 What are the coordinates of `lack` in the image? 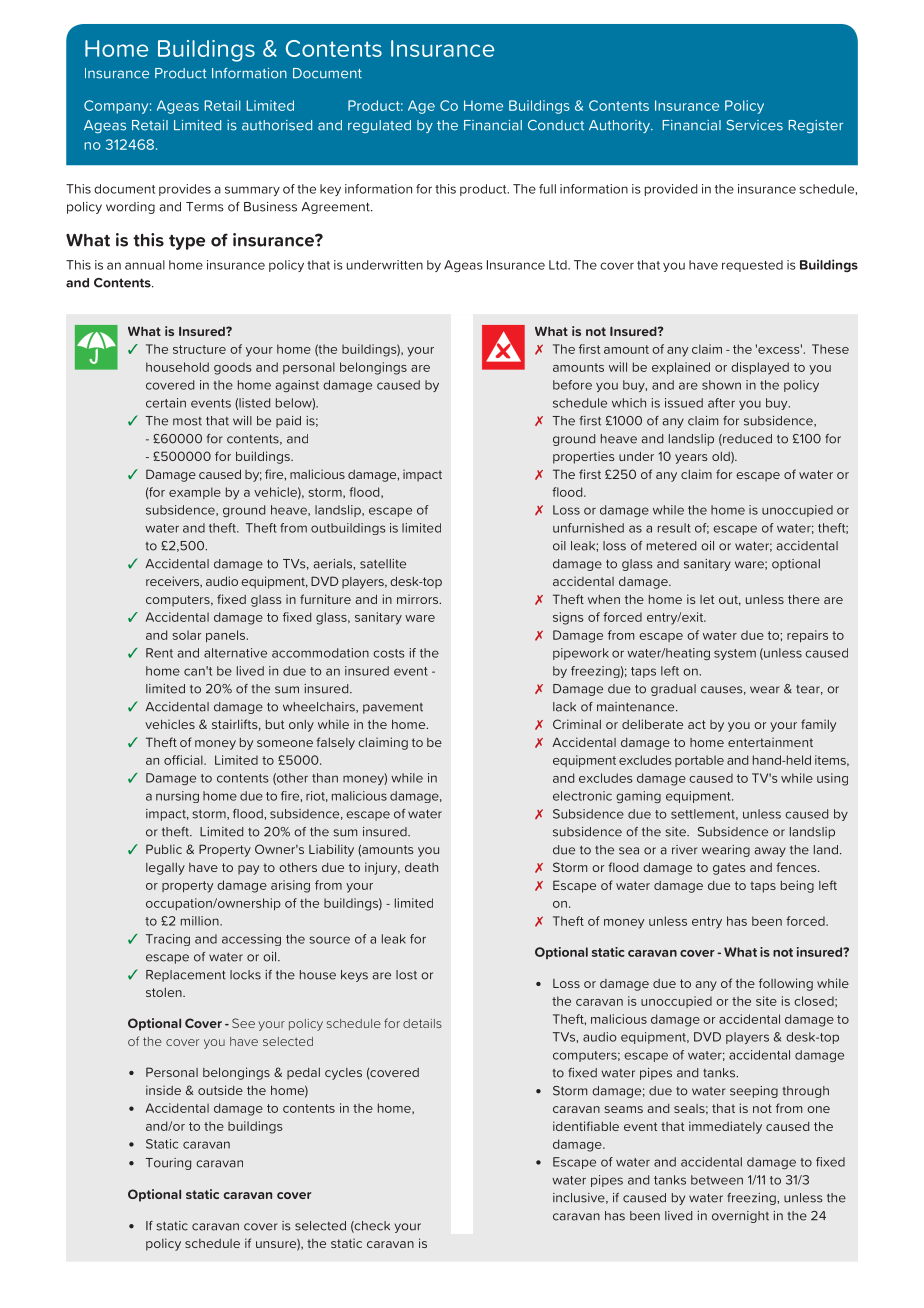 It's located at (564, 707).
